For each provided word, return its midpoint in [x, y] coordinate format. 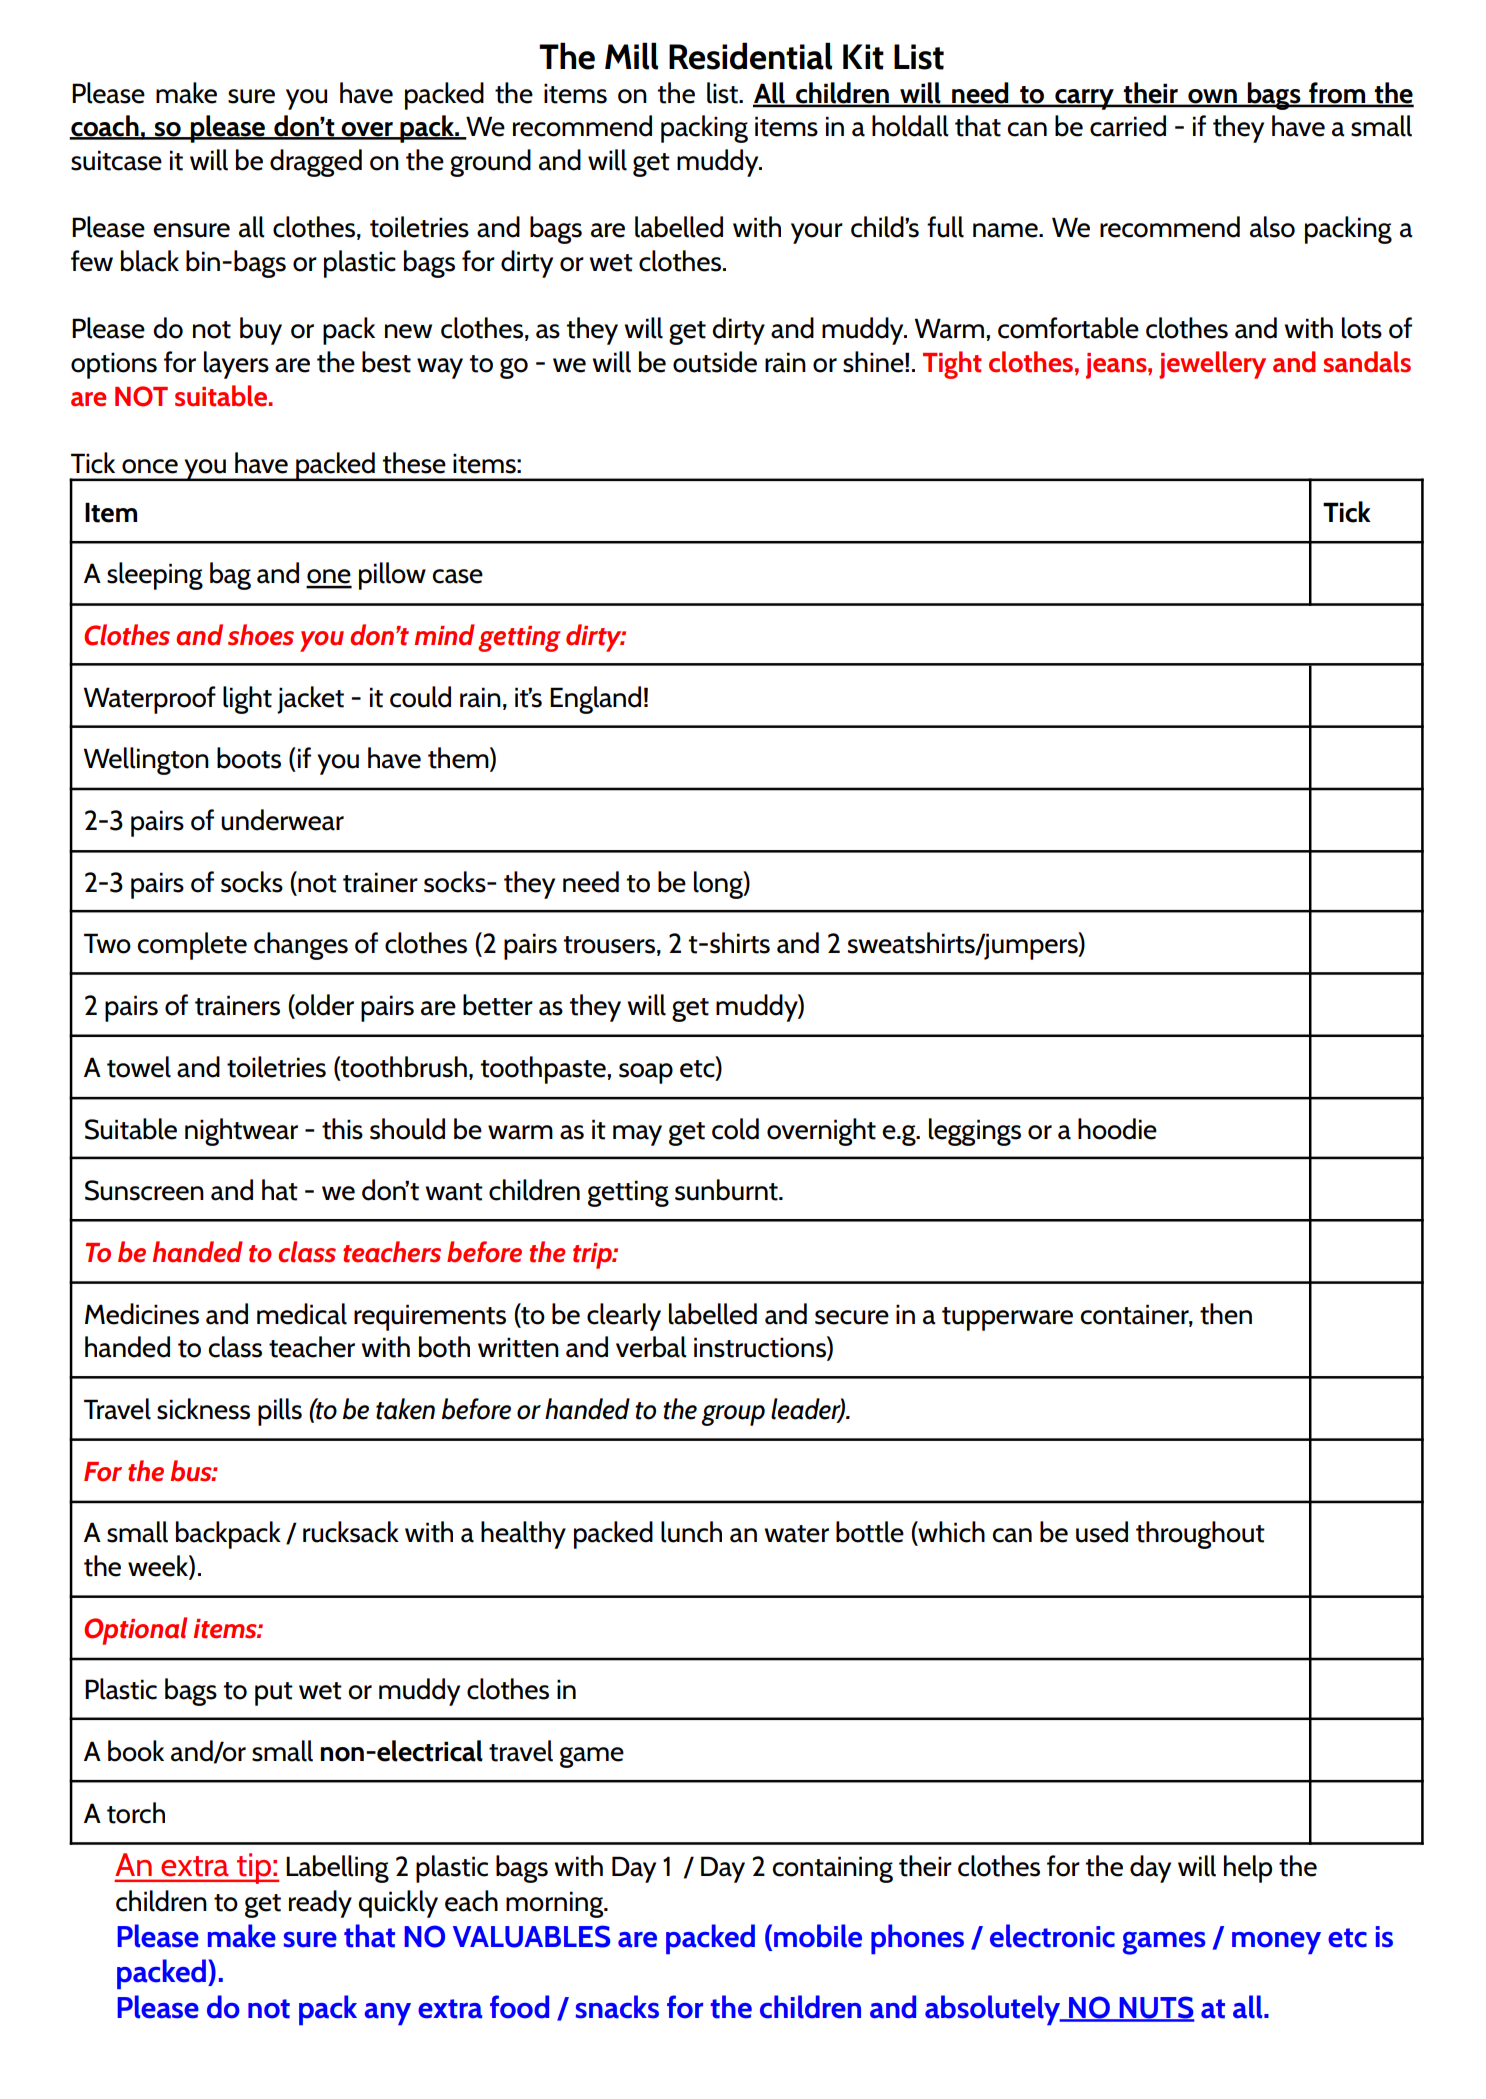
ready [320, 1904]
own [1212, 97]
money [1276, 1943]
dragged [316, 163]
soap [646, 1073]
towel [139, 1067]
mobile [818, 1936]
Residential [750, 56]
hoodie [1117, 1129]
